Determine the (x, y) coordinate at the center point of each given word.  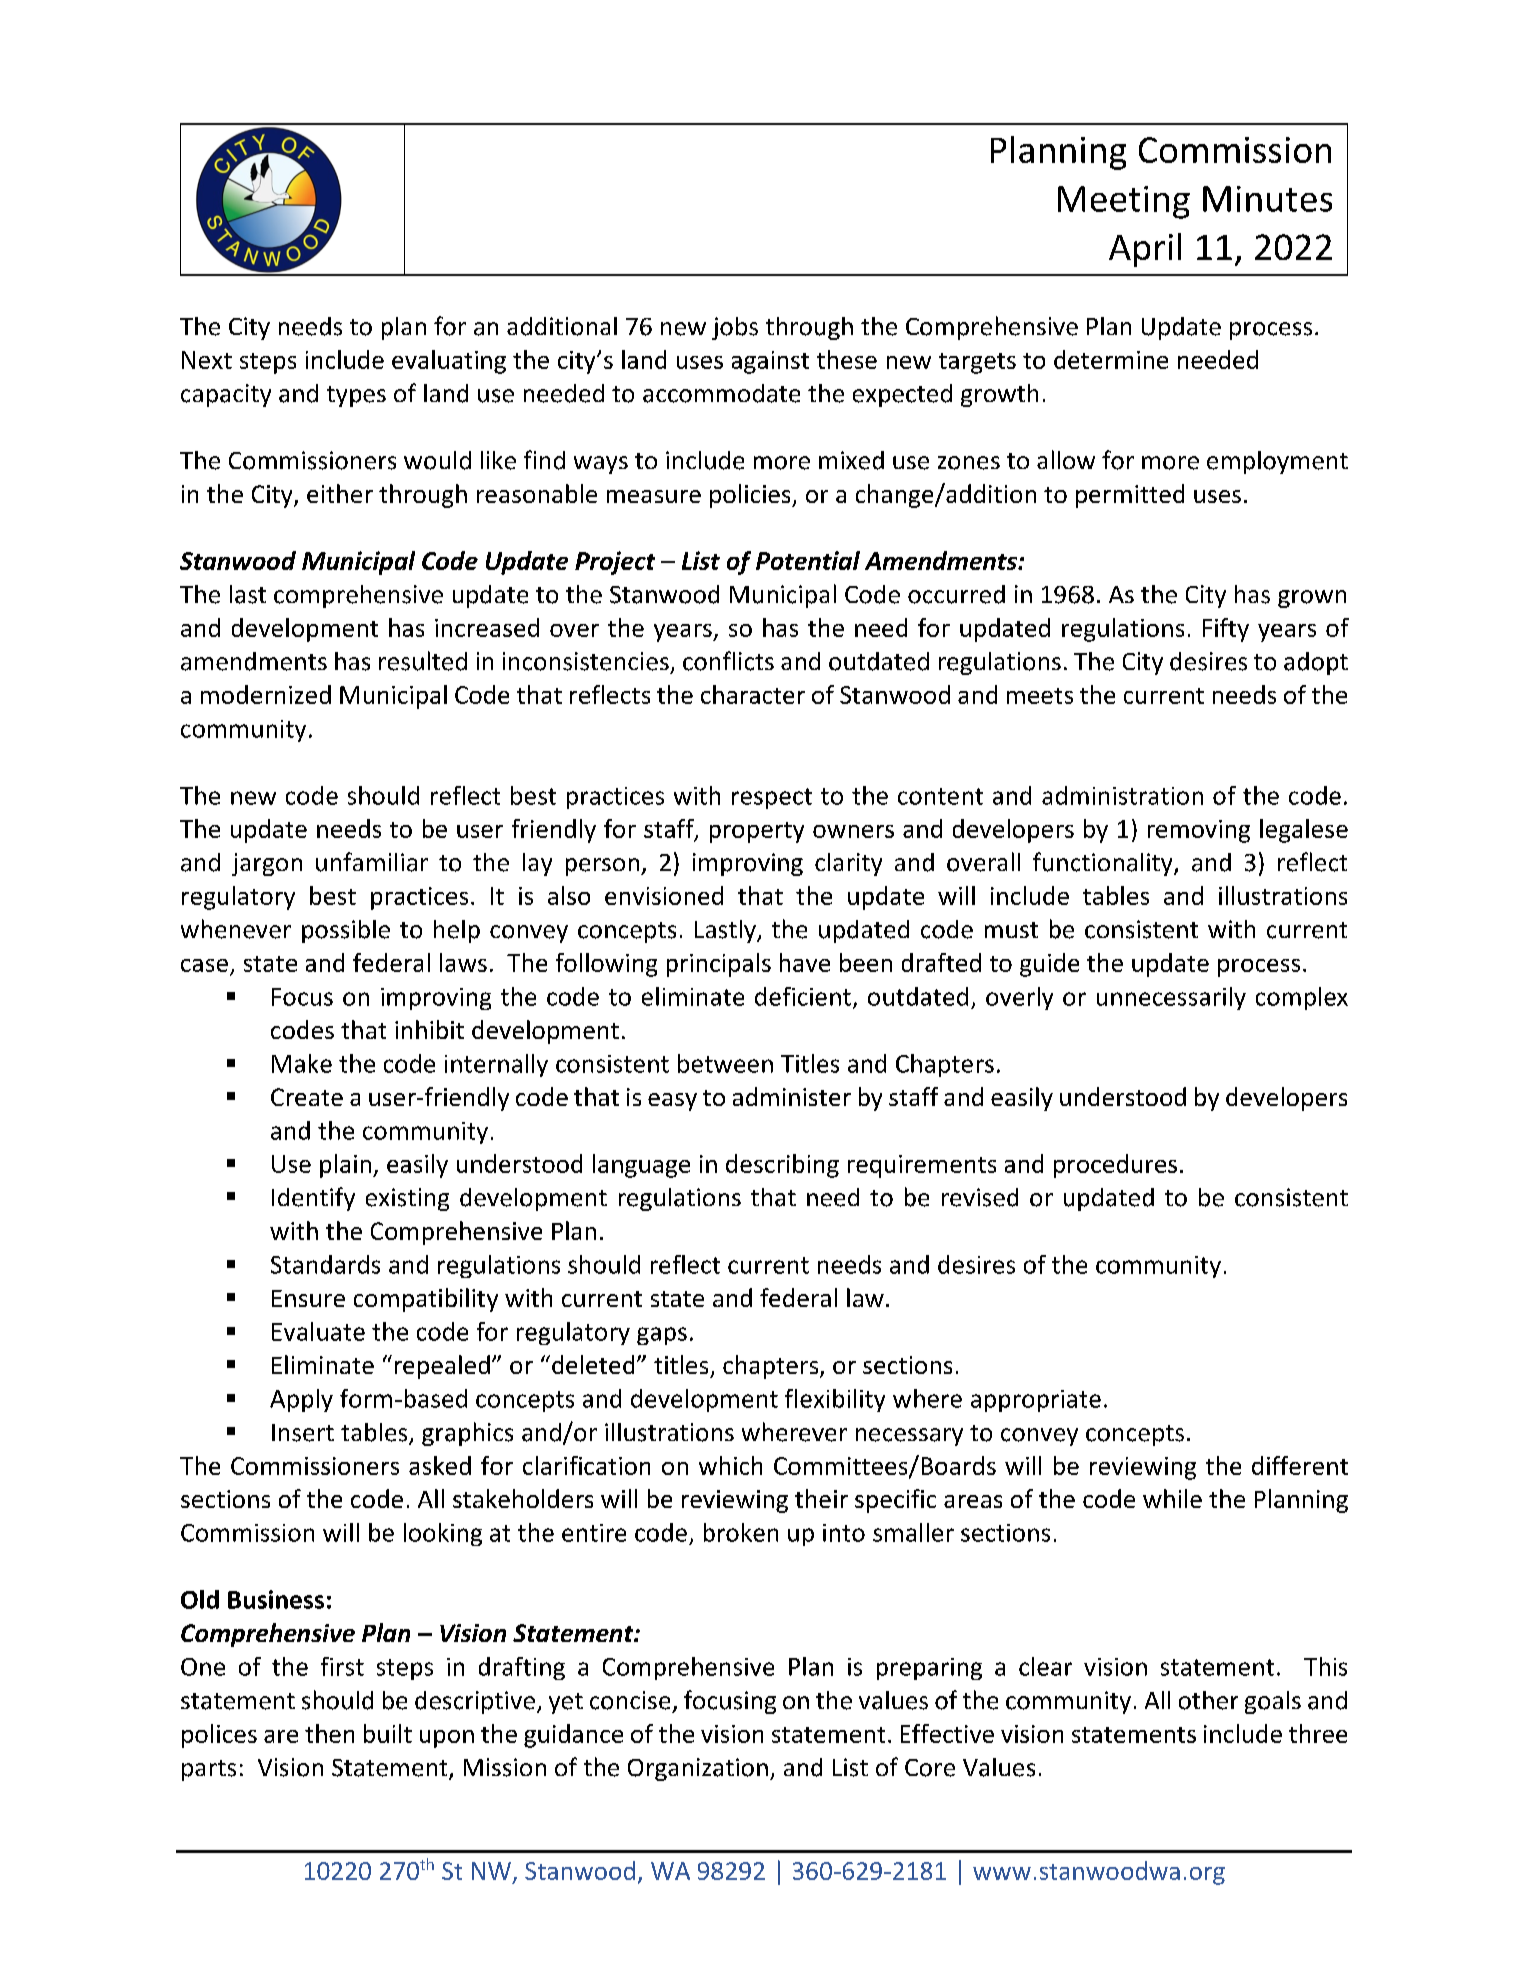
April (1145, 250)
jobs (735, 328)
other (1208, 1700)
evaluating (449, 362)
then (329, 1733)
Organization (698, 1769)
